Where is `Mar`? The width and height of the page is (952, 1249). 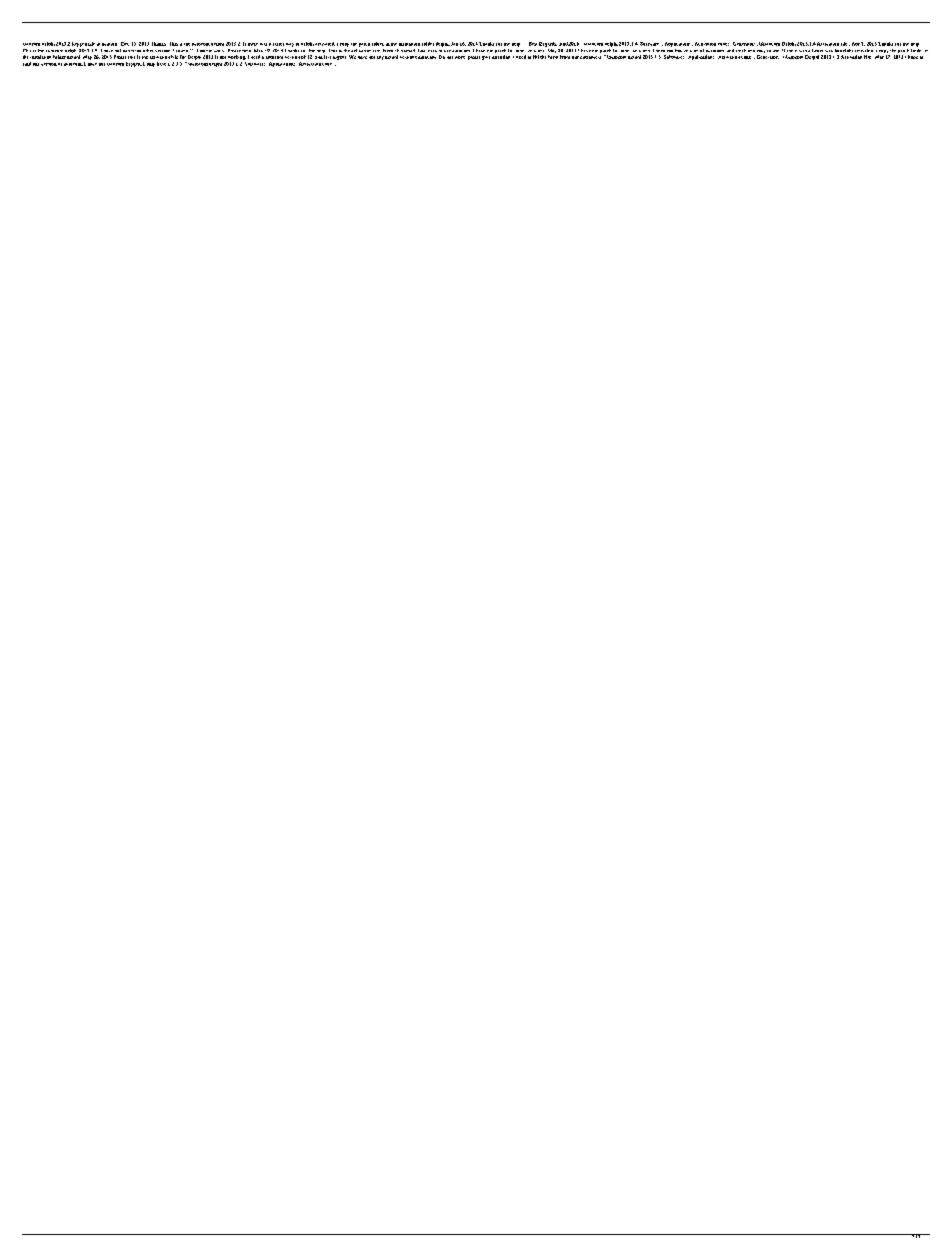
Mar is located at coordinates (879, 57).
